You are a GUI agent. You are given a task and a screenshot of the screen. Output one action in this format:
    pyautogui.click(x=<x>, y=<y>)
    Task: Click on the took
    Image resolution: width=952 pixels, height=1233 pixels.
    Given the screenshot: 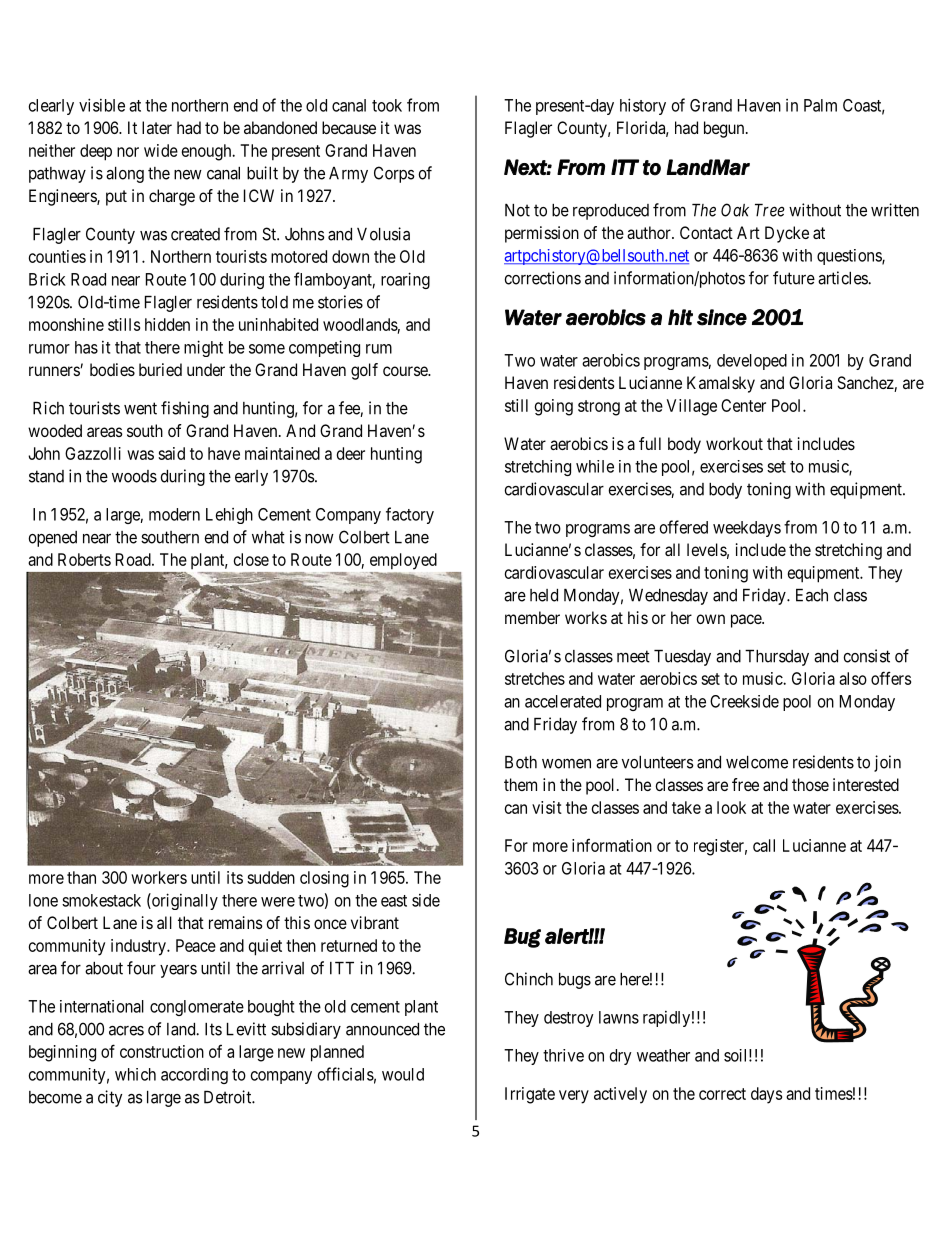 What is the action you would take?
    pyautogui.click(x=387, y=105)
